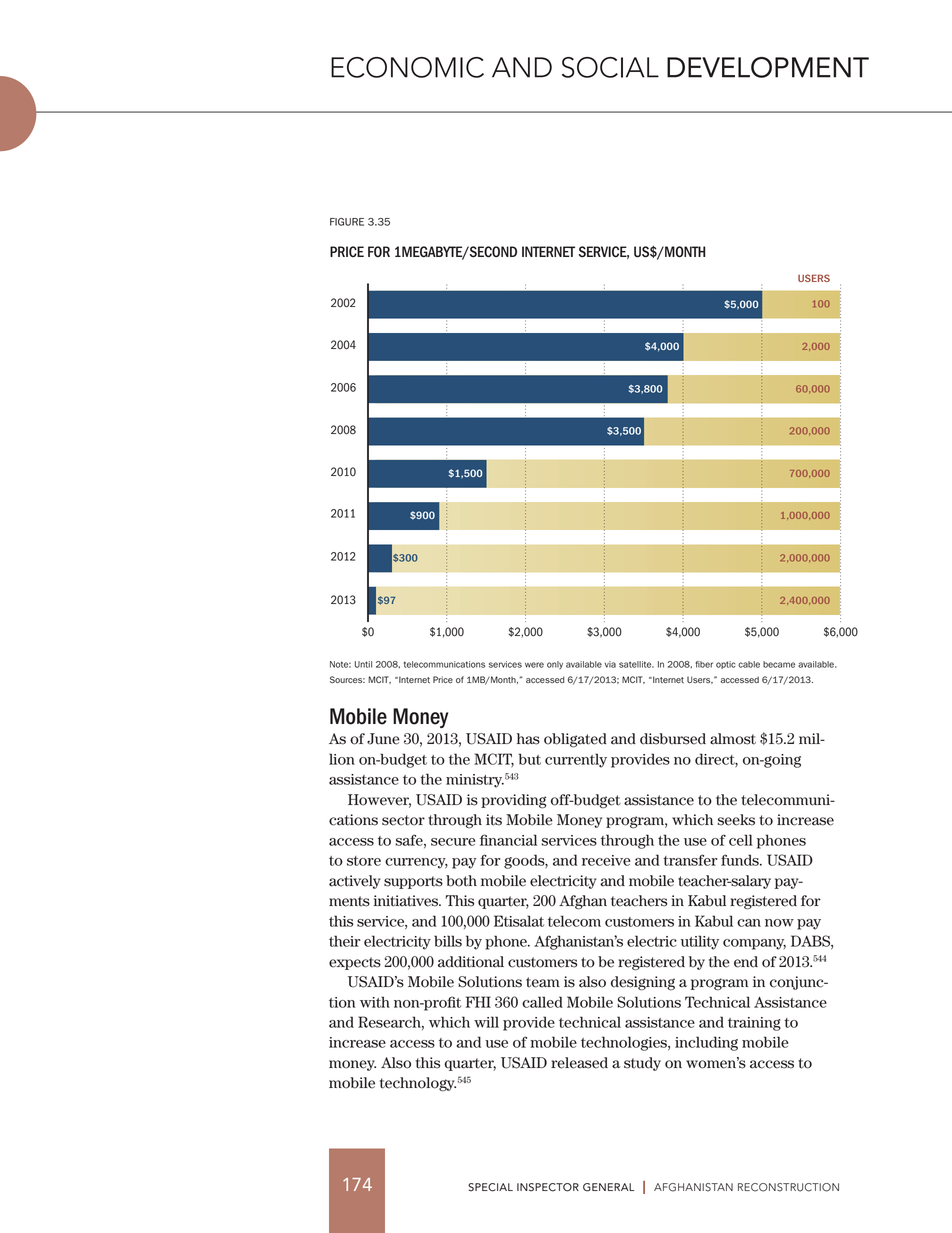  Describe the element at coordinates (726, 665) in the screenshot. I see `optic` at that location.
